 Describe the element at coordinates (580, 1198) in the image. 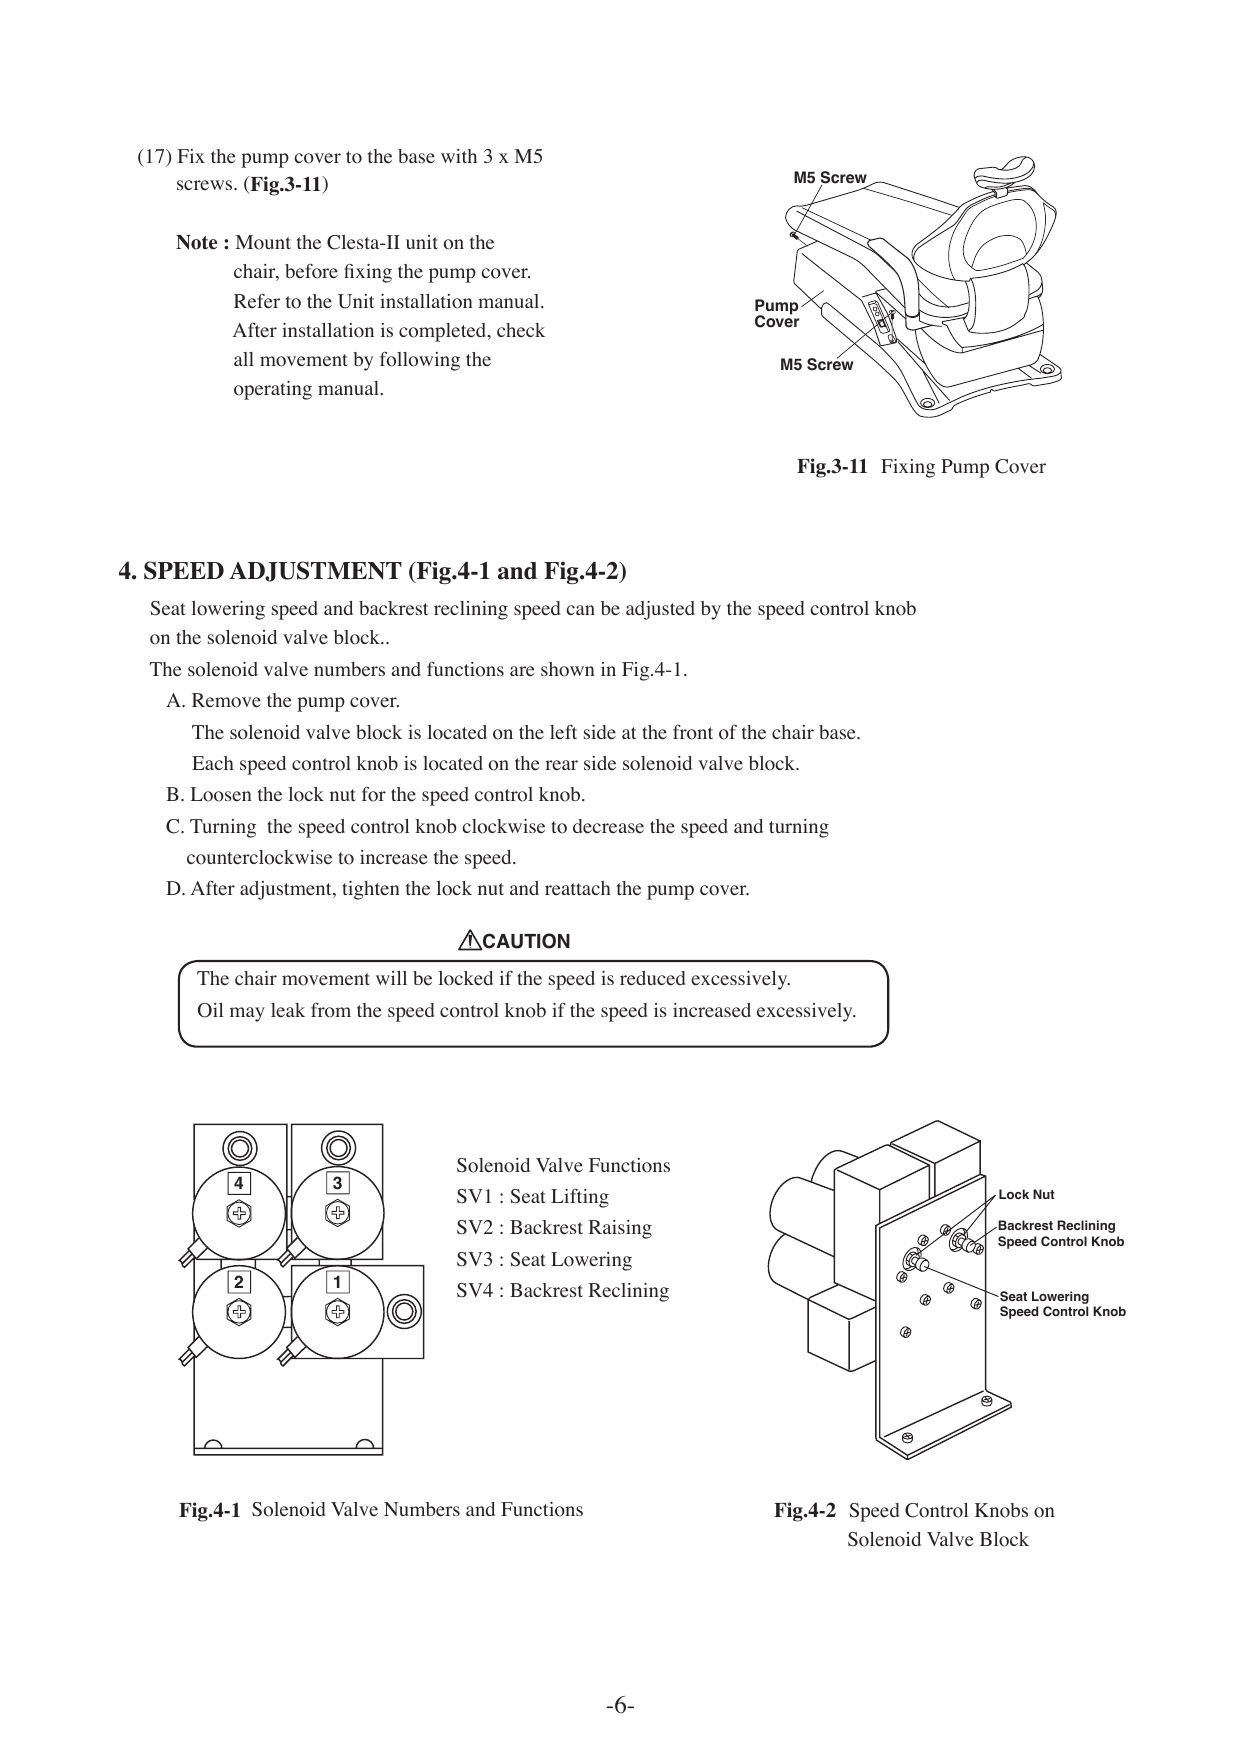

I see `Lifting` at that location.
